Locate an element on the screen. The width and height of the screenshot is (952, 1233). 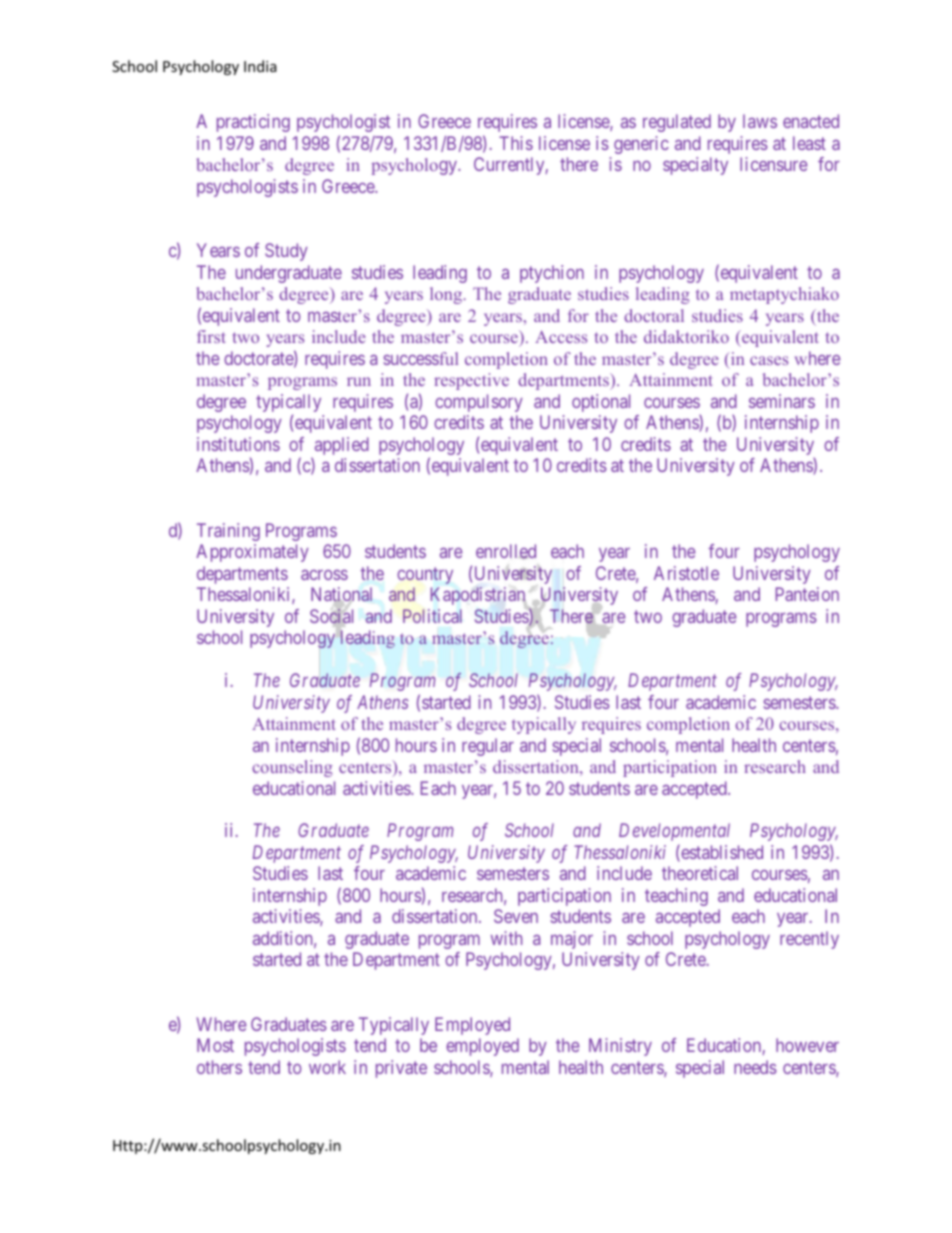
counseling is located at coordinates (292, 768).
